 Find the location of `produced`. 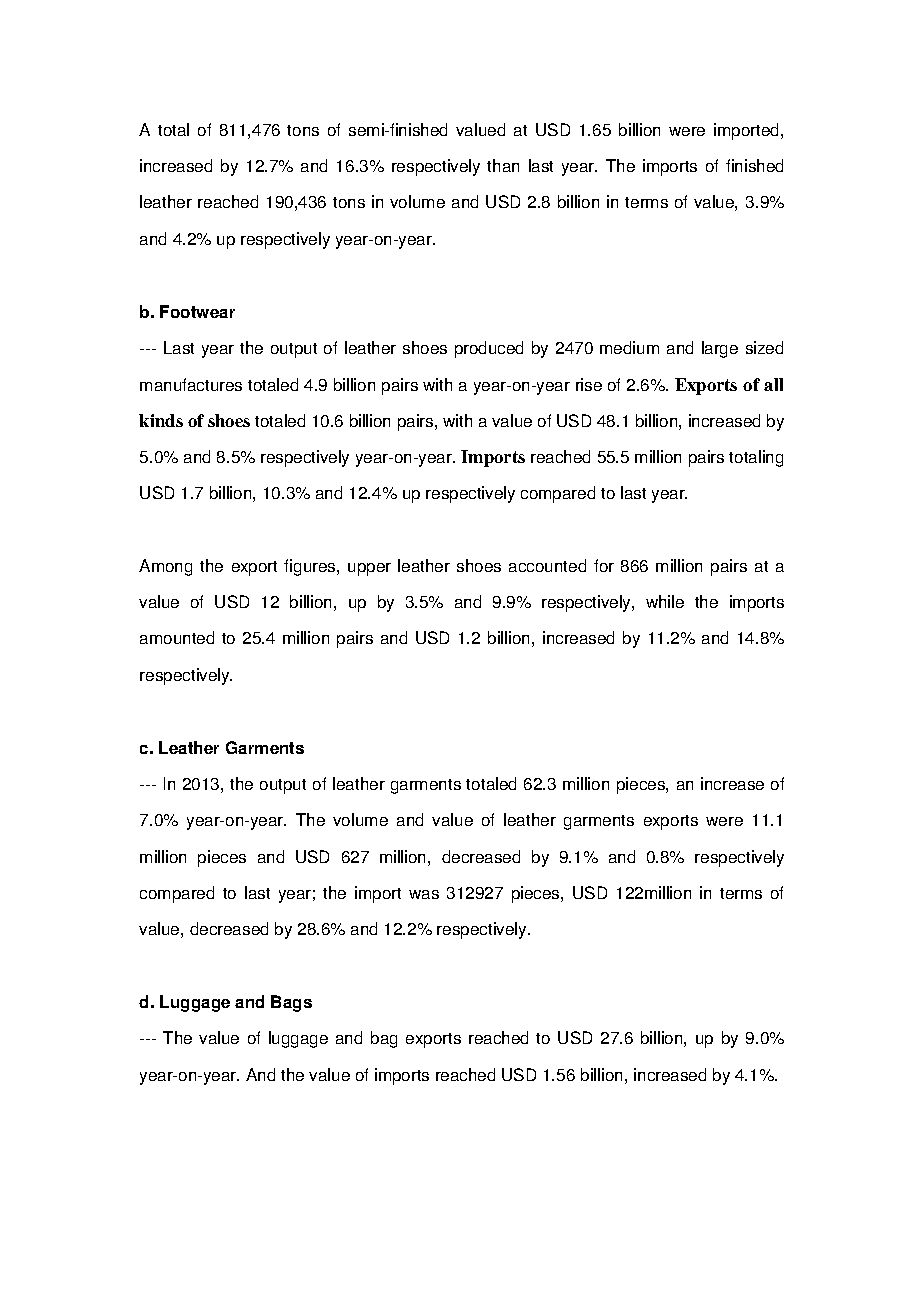

produced is located at coordinates (489, 349).
